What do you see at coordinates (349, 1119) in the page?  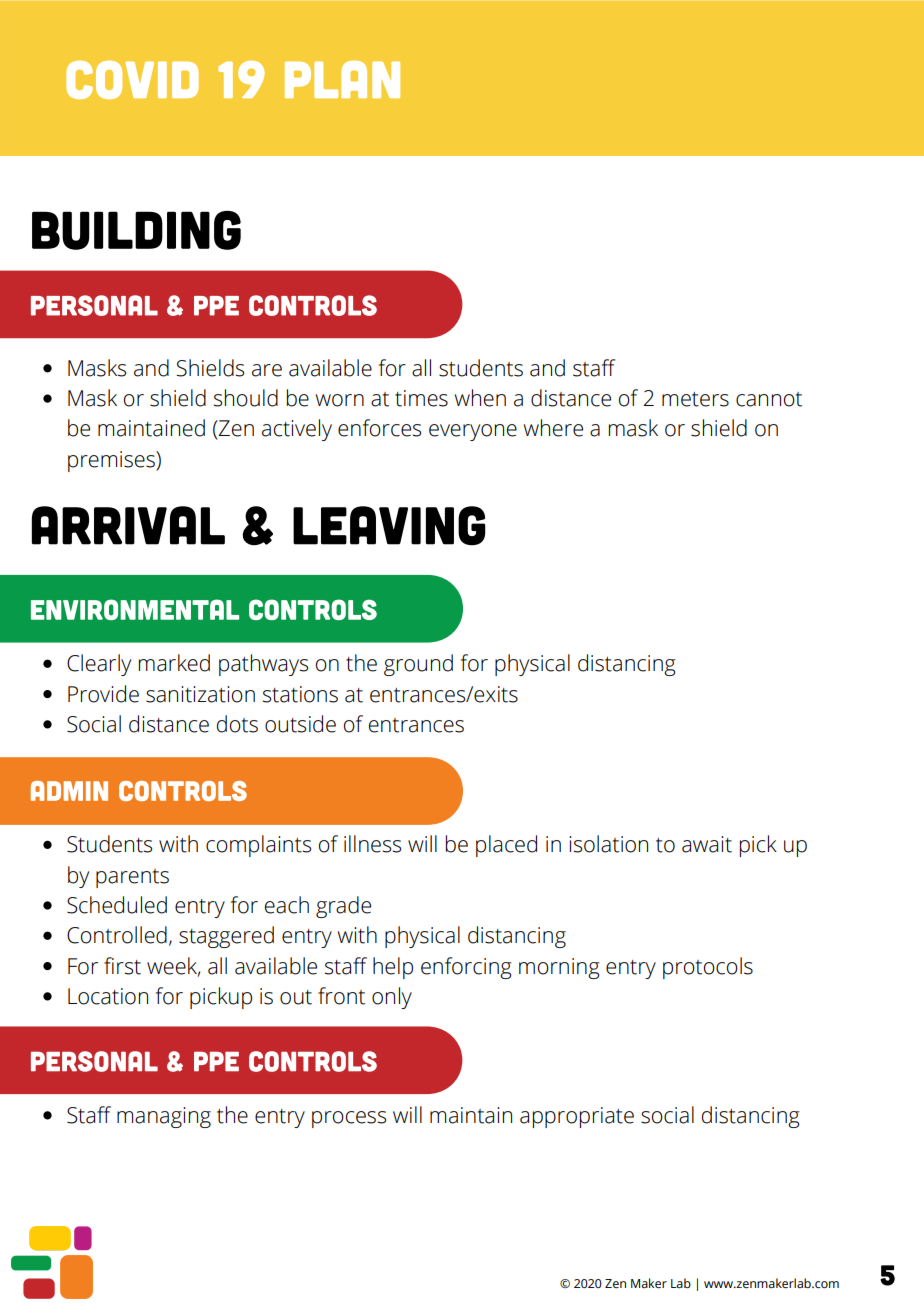 I see `process` at bounding box center [349, 1119].
